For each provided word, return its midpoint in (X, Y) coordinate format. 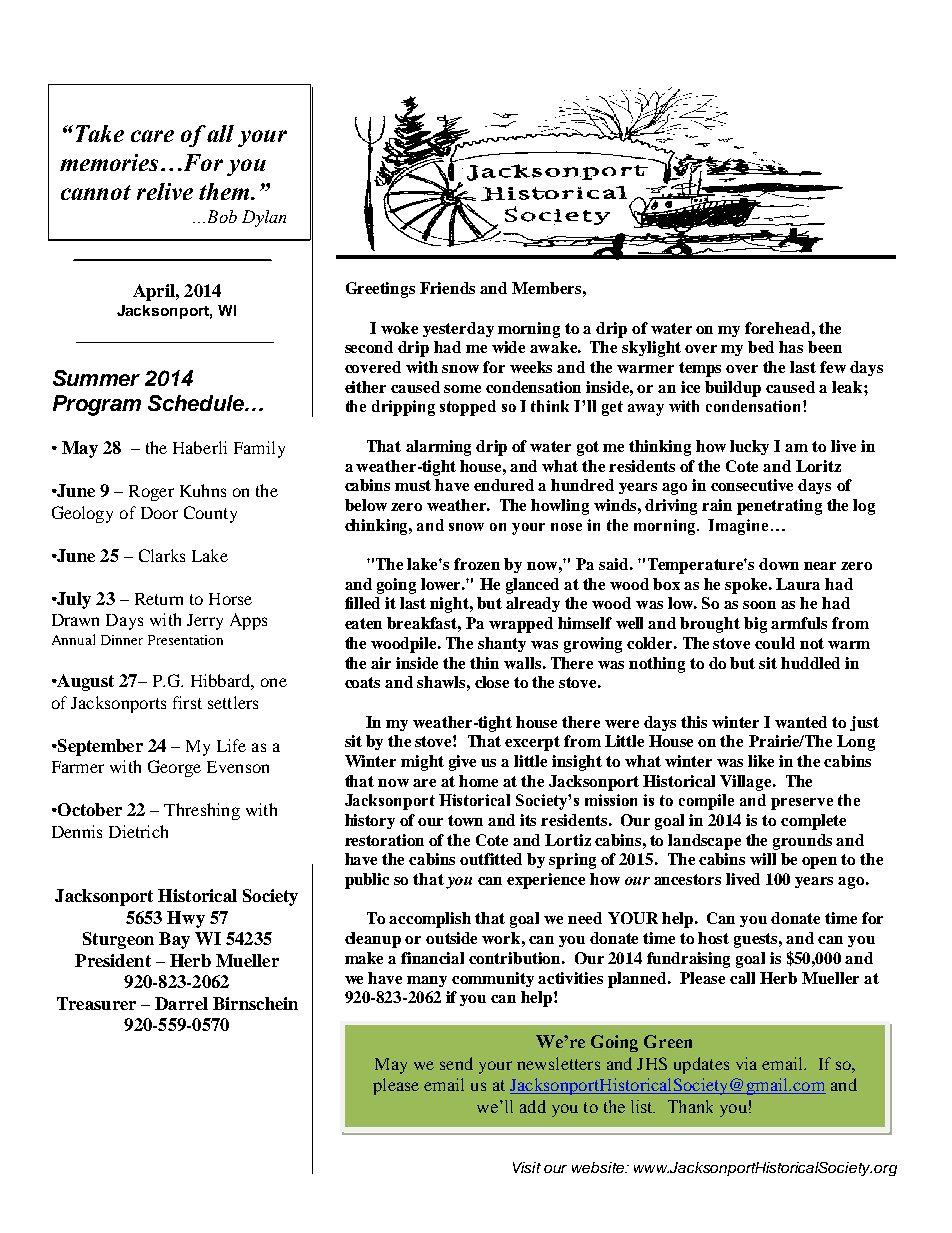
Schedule (197, 403)
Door (159, 513)
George (174, 768)
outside (451, 938)
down (779, 564)
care (152, 136)
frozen (477, 564)
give (462, 763)
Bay (174, 940)
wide (508, 347)
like (761, 761)
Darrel (181, 1003)
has (791, 347)
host (713, 938)
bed (761, 347)
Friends (447, 288)
